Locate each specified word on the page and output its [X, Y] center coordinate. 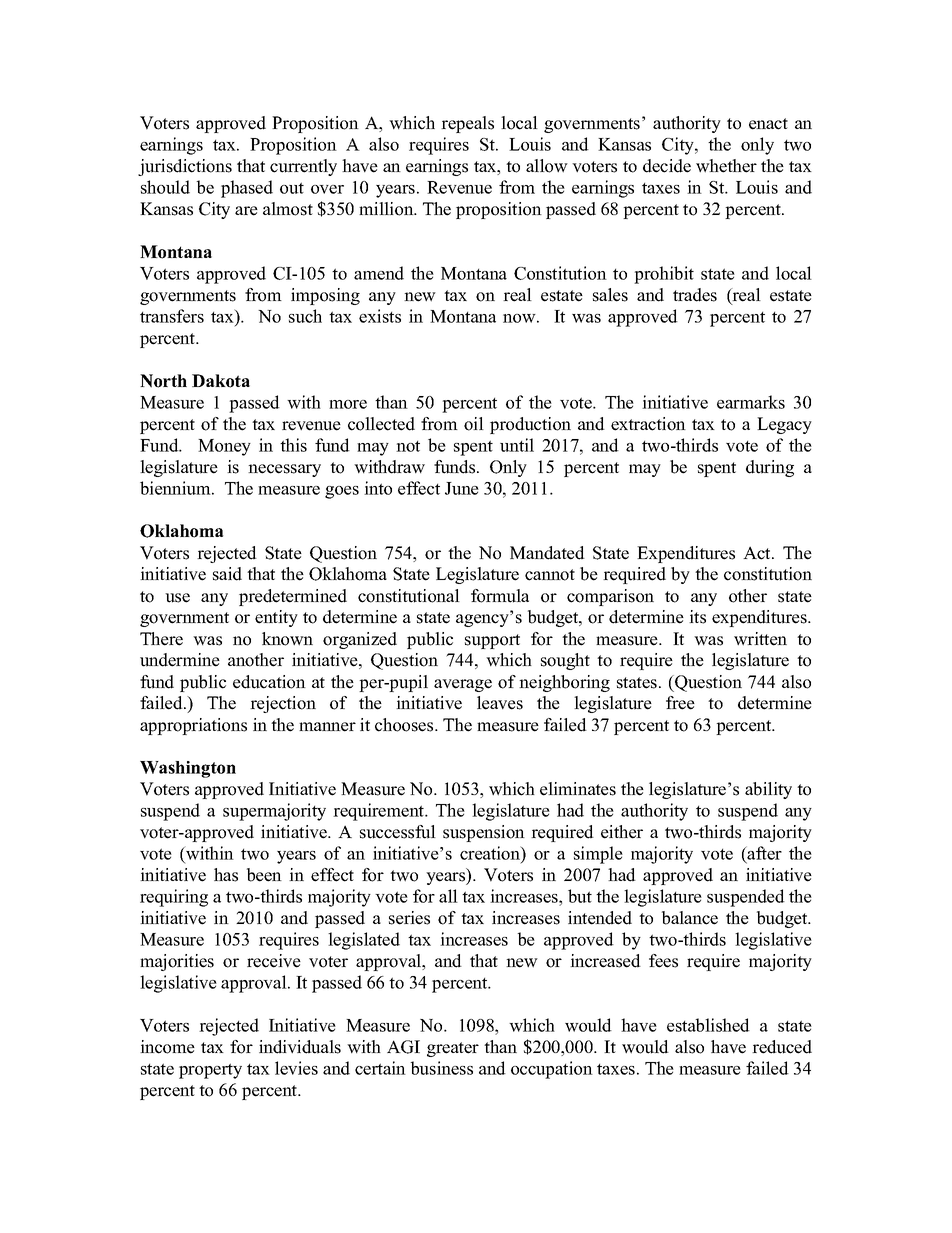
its [697, 617]
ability [768, 790]
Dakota [221, 381]
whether [726, 166]
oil [474, 424]
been [264, 875]
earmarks [751, 402]
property [210, 1071]
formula [500, 596]
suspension [484, 833]
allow [547, 166]
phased [247, 189]
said [227, 574]
